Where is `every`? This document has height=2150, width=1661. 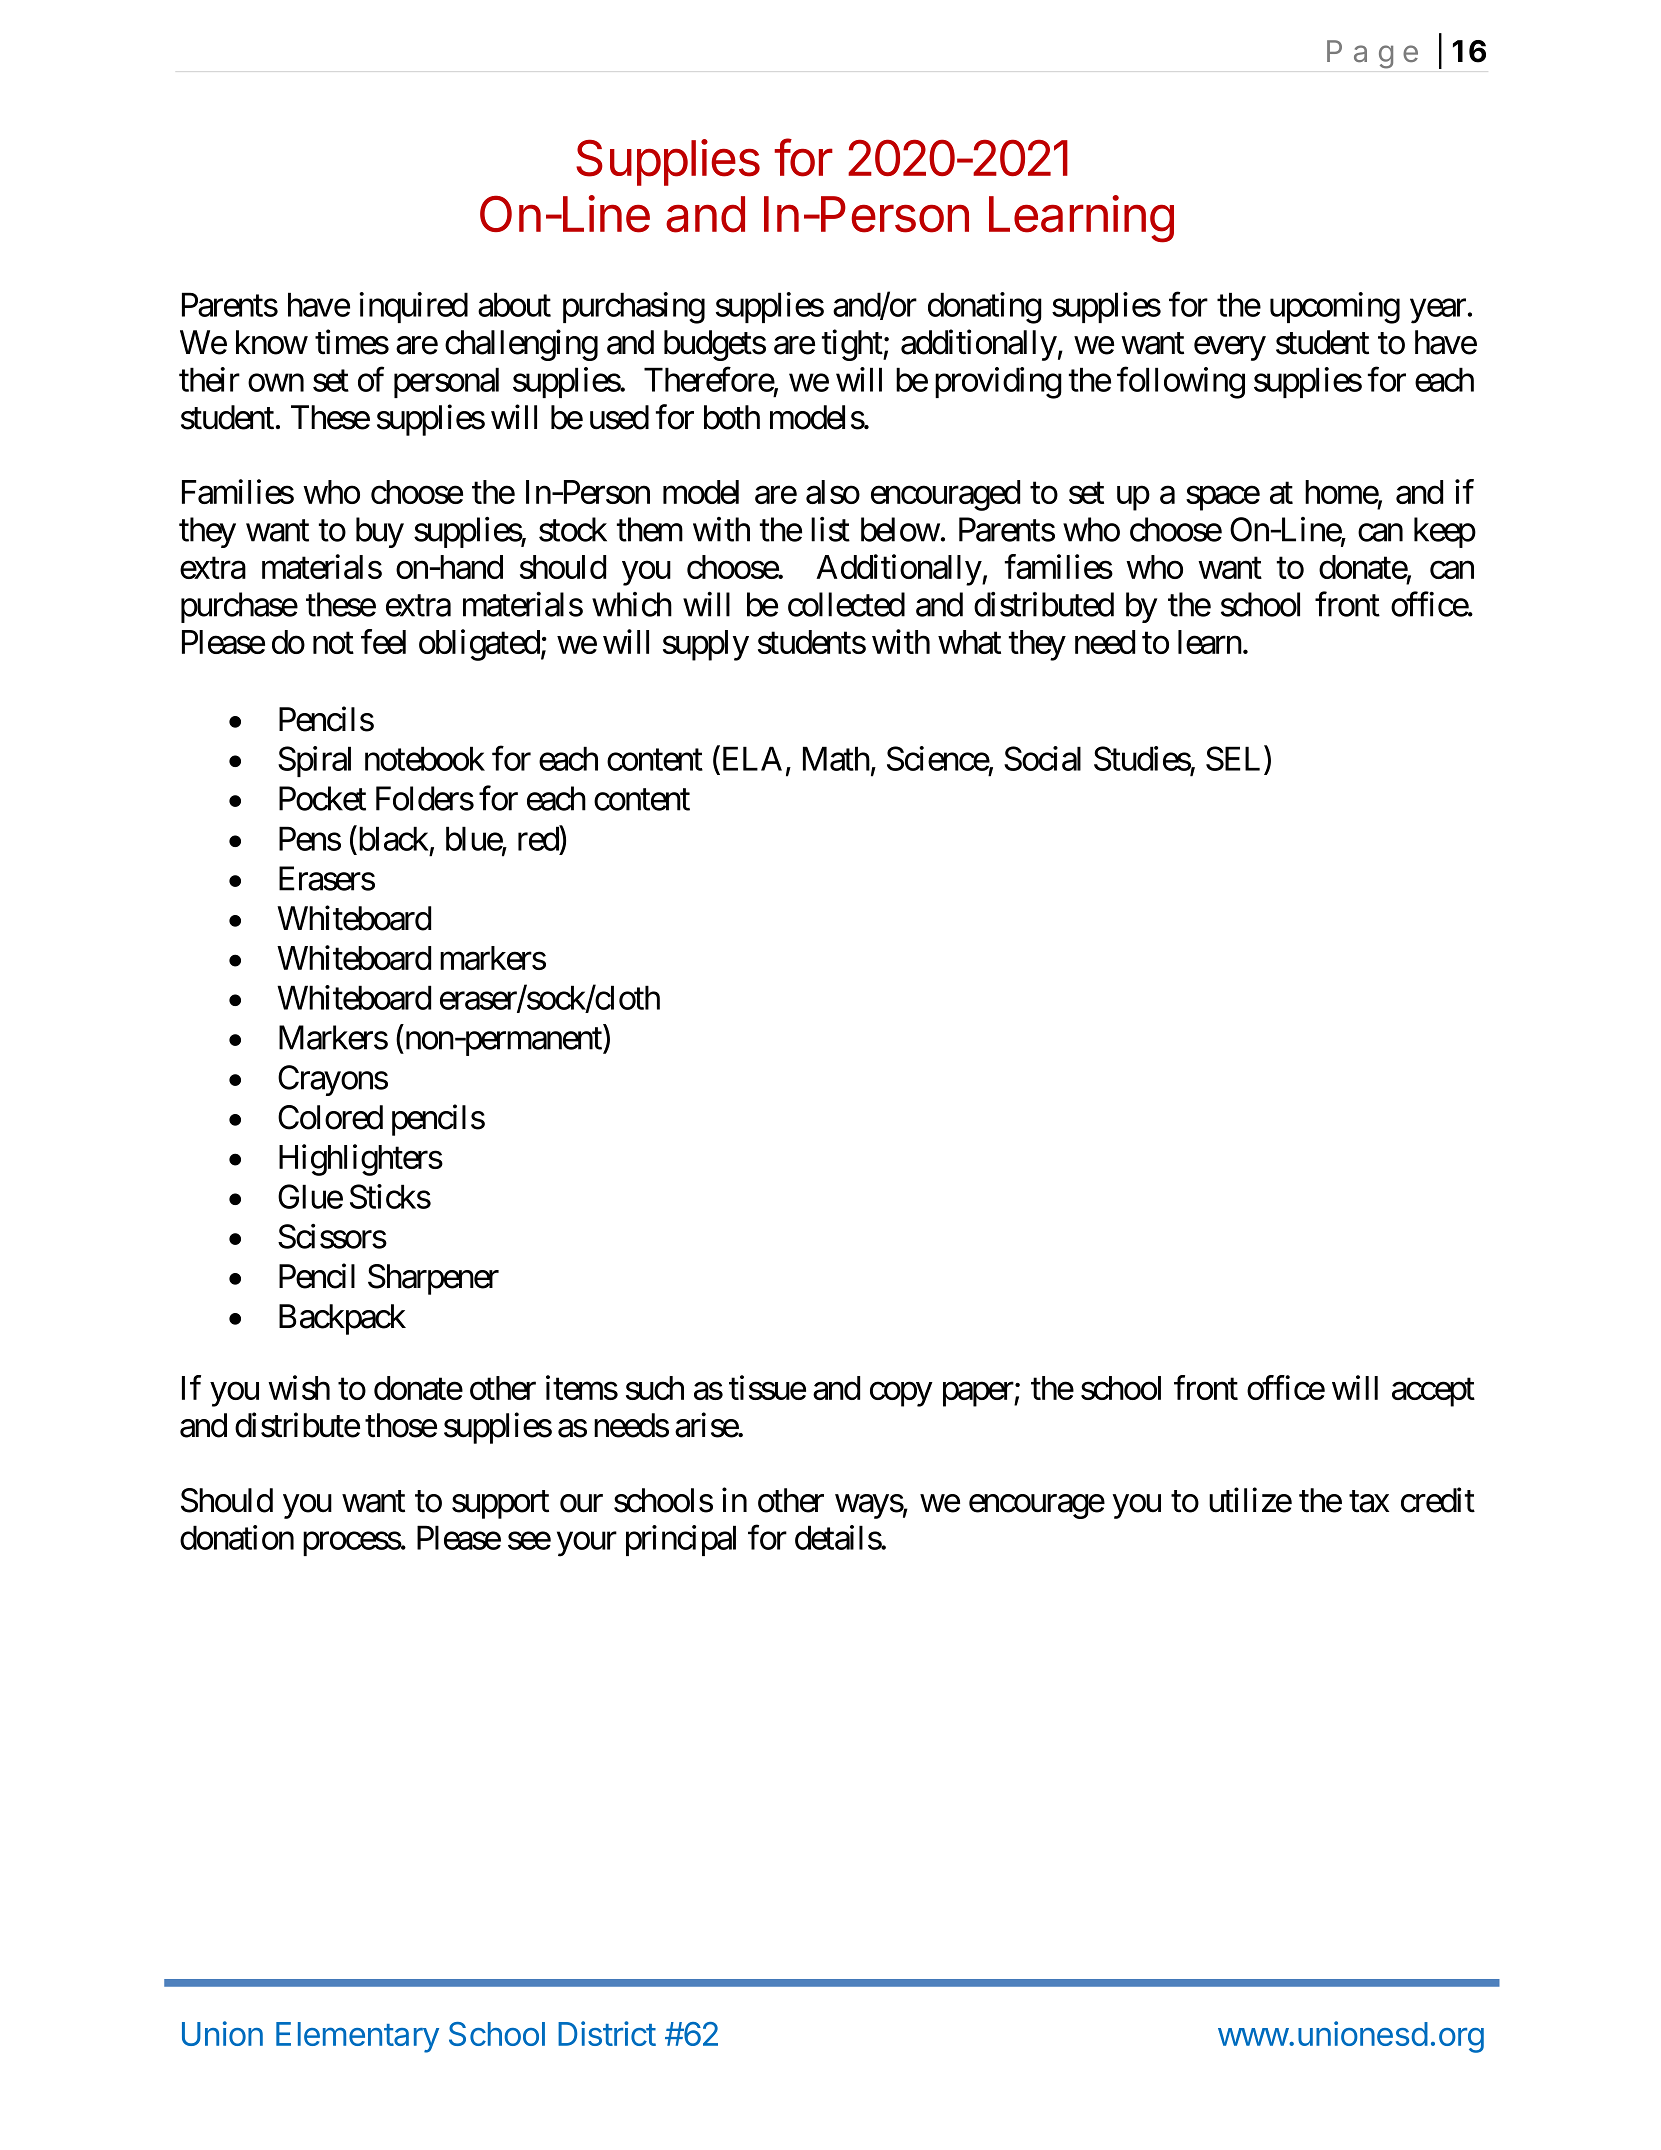
every is located at coordinates (1230, 349).
